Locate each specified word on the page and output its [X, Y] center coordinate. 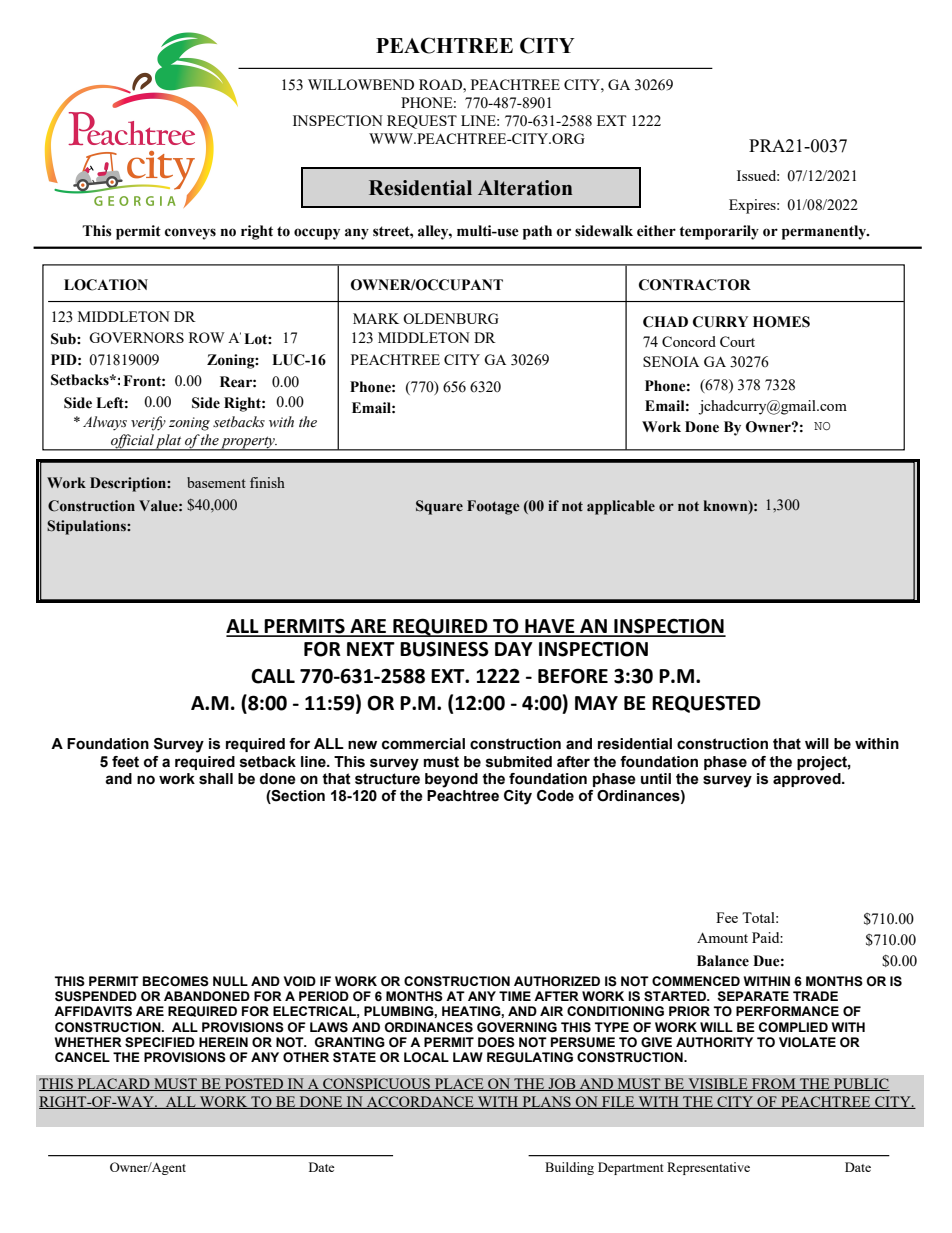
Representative [708, 1168]
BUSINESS [444, 649]
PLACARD [113, 1084]
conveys [190, 234]
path [537, 232]
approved [808, 778]
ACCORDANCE [420, 1102]
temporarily [719, 232]
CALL [273, 676]
